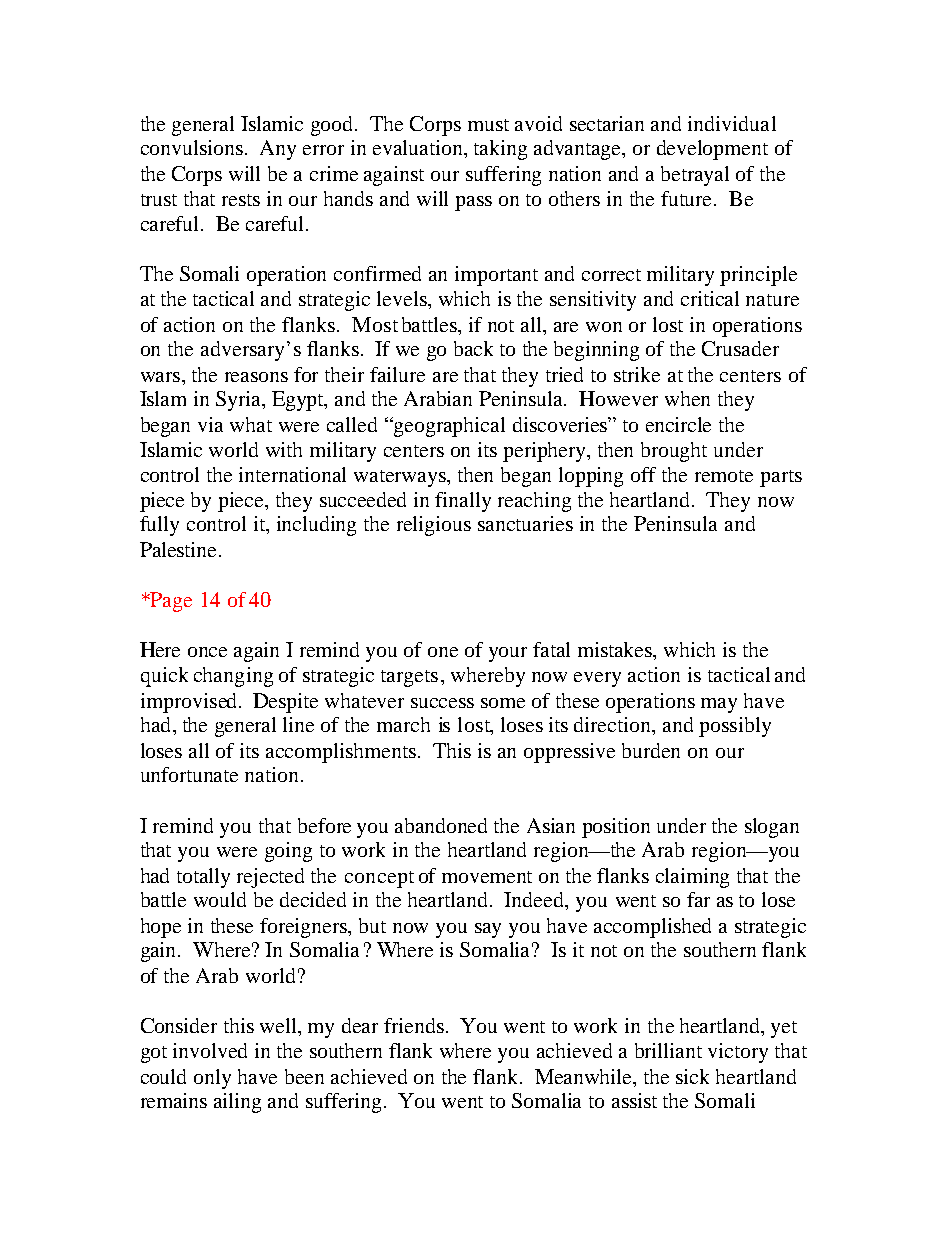  Describe the element at coordinates (192, 147) in the screenshot. I see `convulsions` at that location.
